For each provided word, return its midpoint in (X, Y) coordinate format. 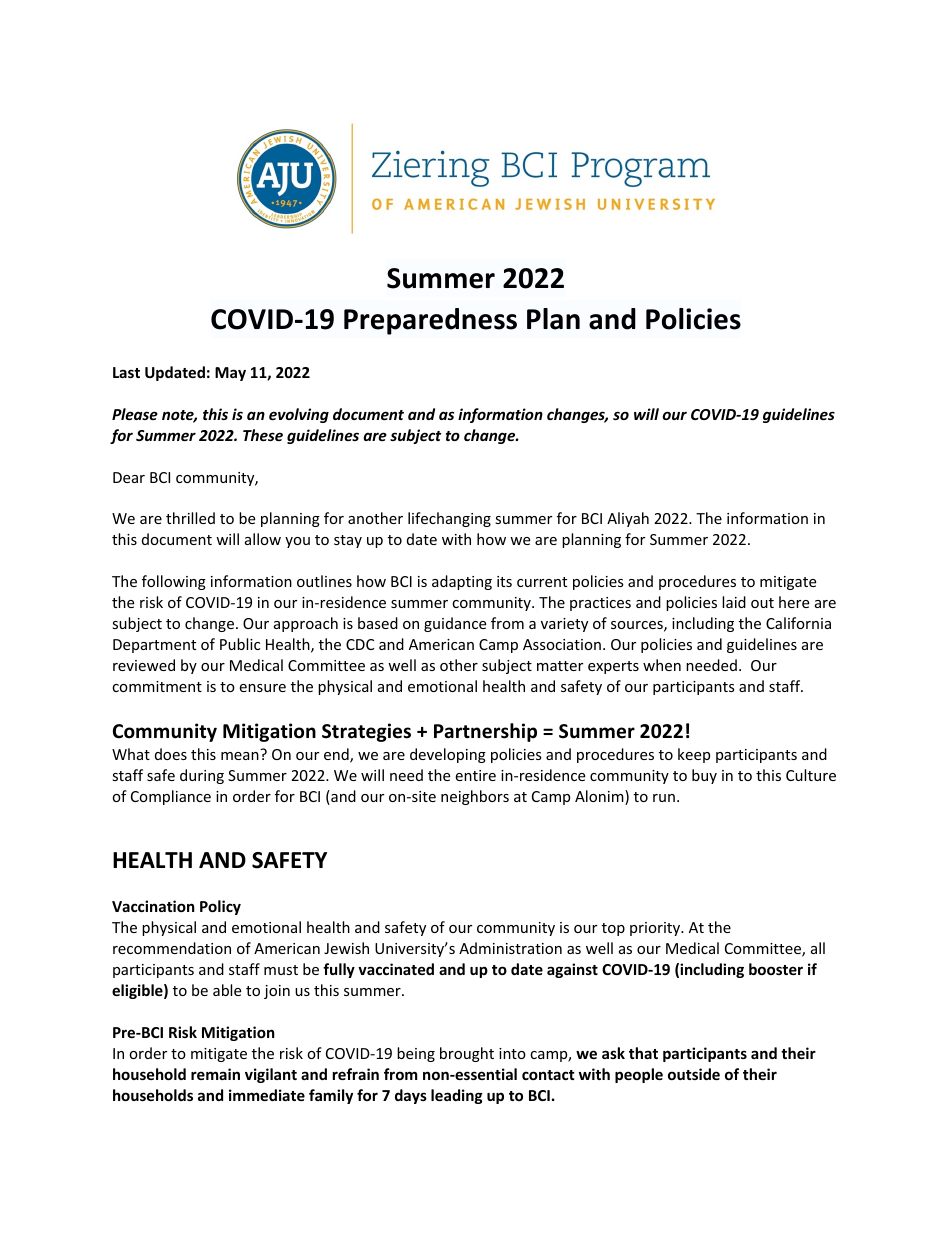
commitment (157, 686)
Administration (510, 948)
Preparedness (430, 321)
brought (467, 1054)
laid (734, 602)
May (230, 374)
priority (656, 929)
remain (215, 1074)
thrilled (190, 518)
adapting (462, 582)
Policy (220, 907)
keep (694, 755)
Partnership (485, 732)
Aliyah (628, 519)
